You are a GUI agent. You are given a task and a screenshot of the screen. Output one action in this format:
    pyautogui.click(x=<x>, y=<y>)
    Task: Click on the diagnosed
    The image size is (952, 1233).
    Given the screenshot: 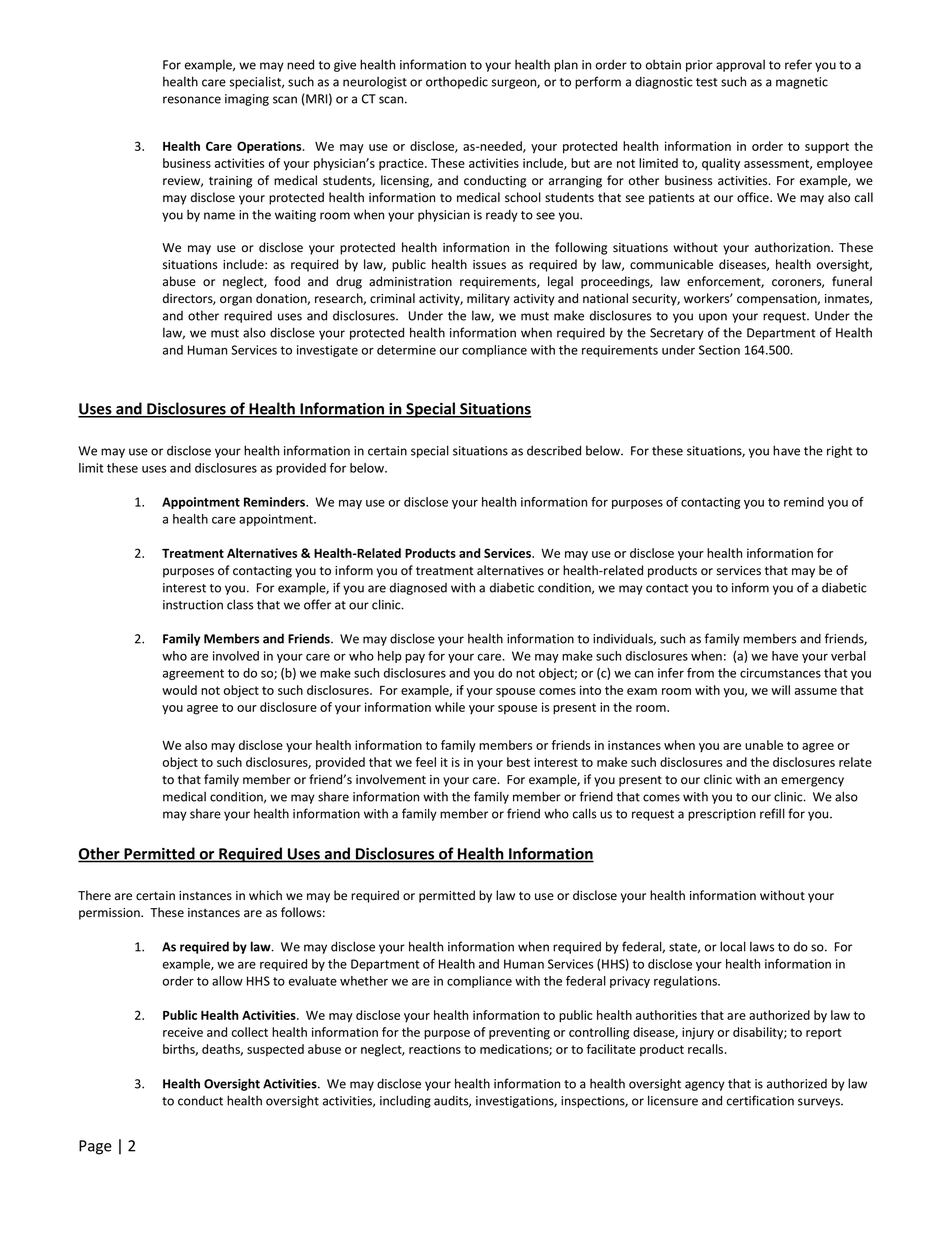 What is the action you would take?
    pyautogui.click(x=418, y=589)
